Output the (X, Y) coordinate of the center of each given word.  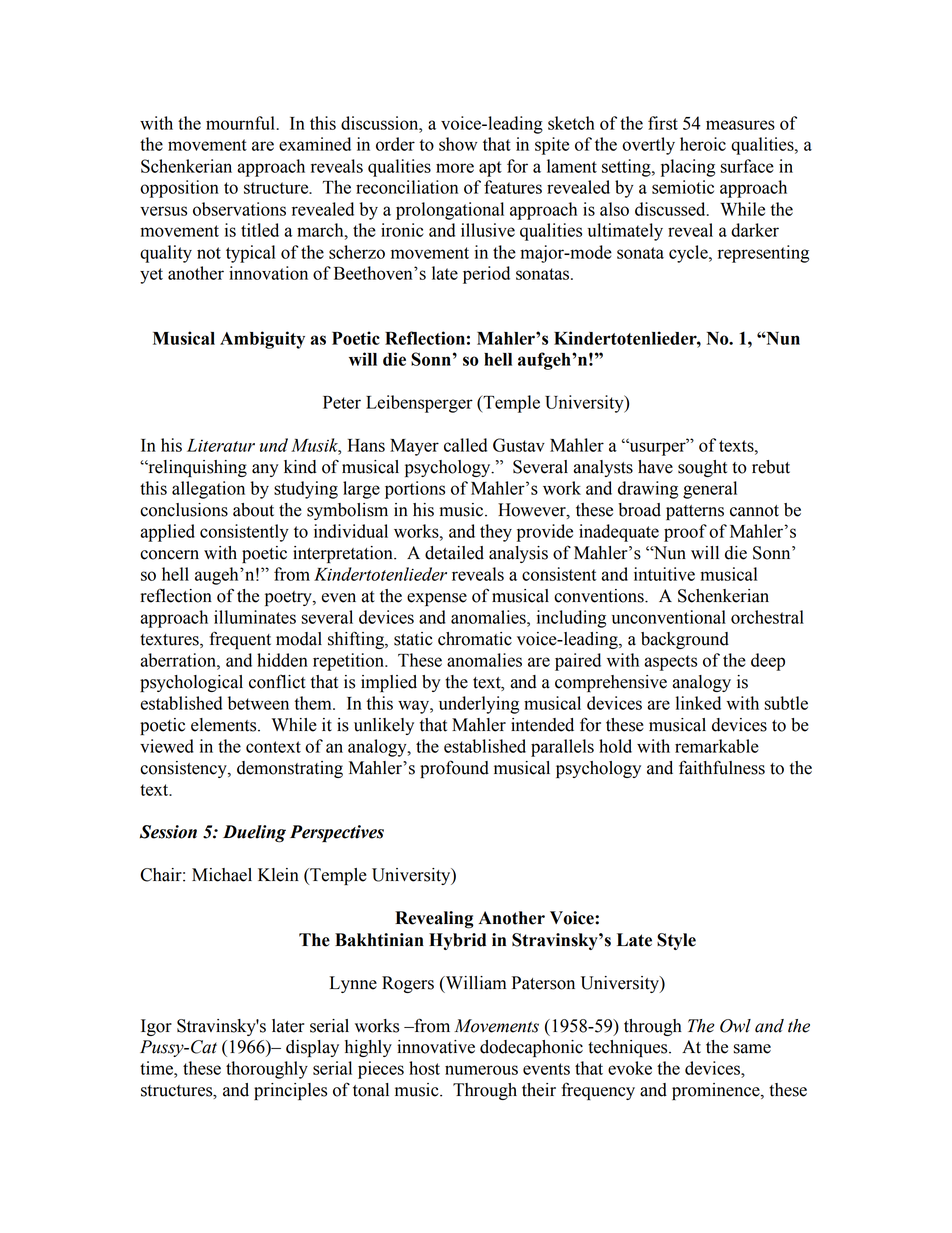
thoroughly (267, 1070)
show (458, 144)
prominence (717, 1091)
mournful (241, 123)
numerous (481, 1070)
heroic (703, 144)
